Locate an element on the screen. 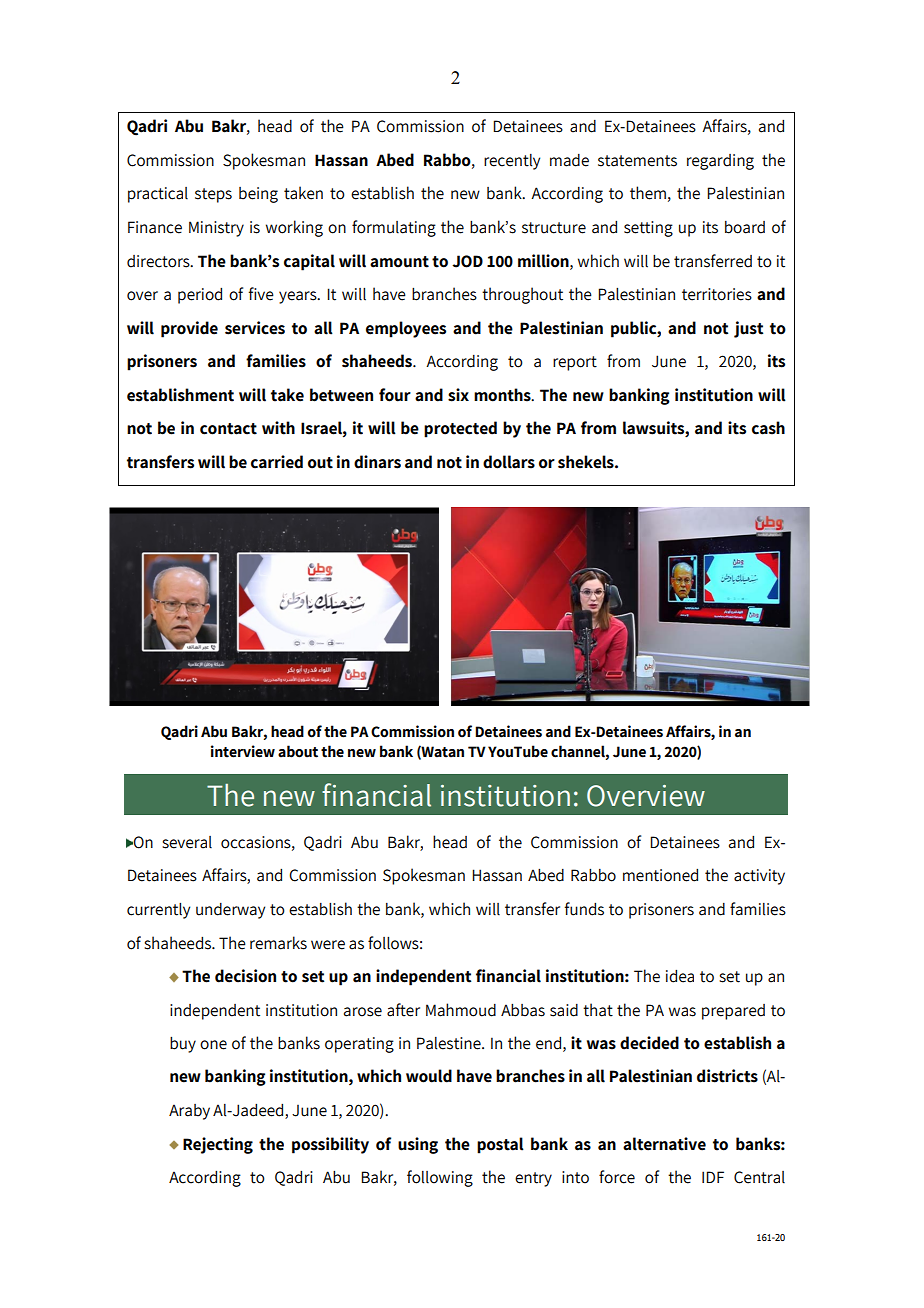 Image resolution: width=924 pixels, height=1308 pixels. protected is located at coordinates (460, 429).
